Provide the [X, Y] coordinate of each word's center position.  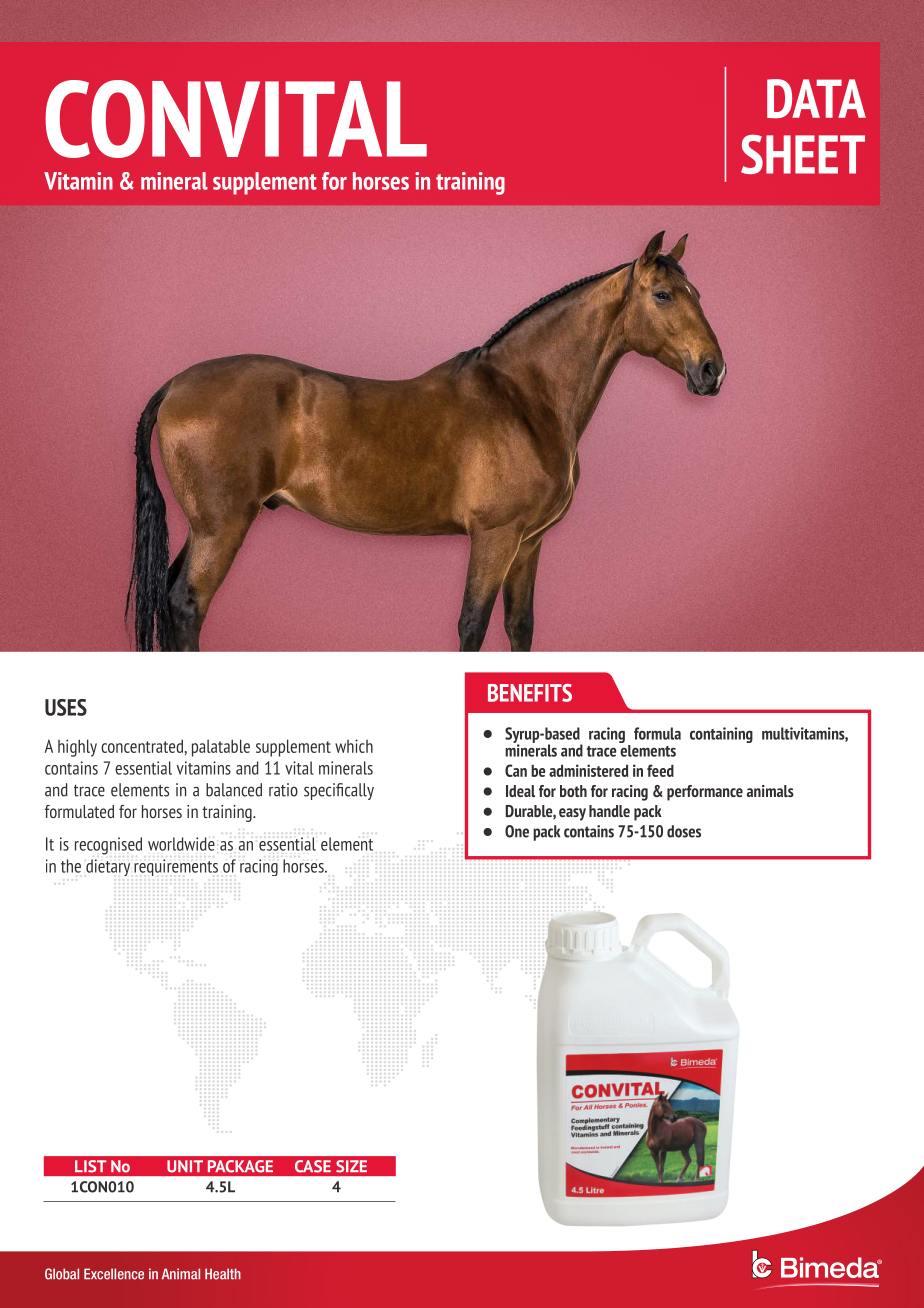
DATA [816, 99]
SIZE [351, 1166]
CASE [313, 1166]
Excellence [114, 1274]
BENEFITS [530, 693]
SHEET [803, 154]
